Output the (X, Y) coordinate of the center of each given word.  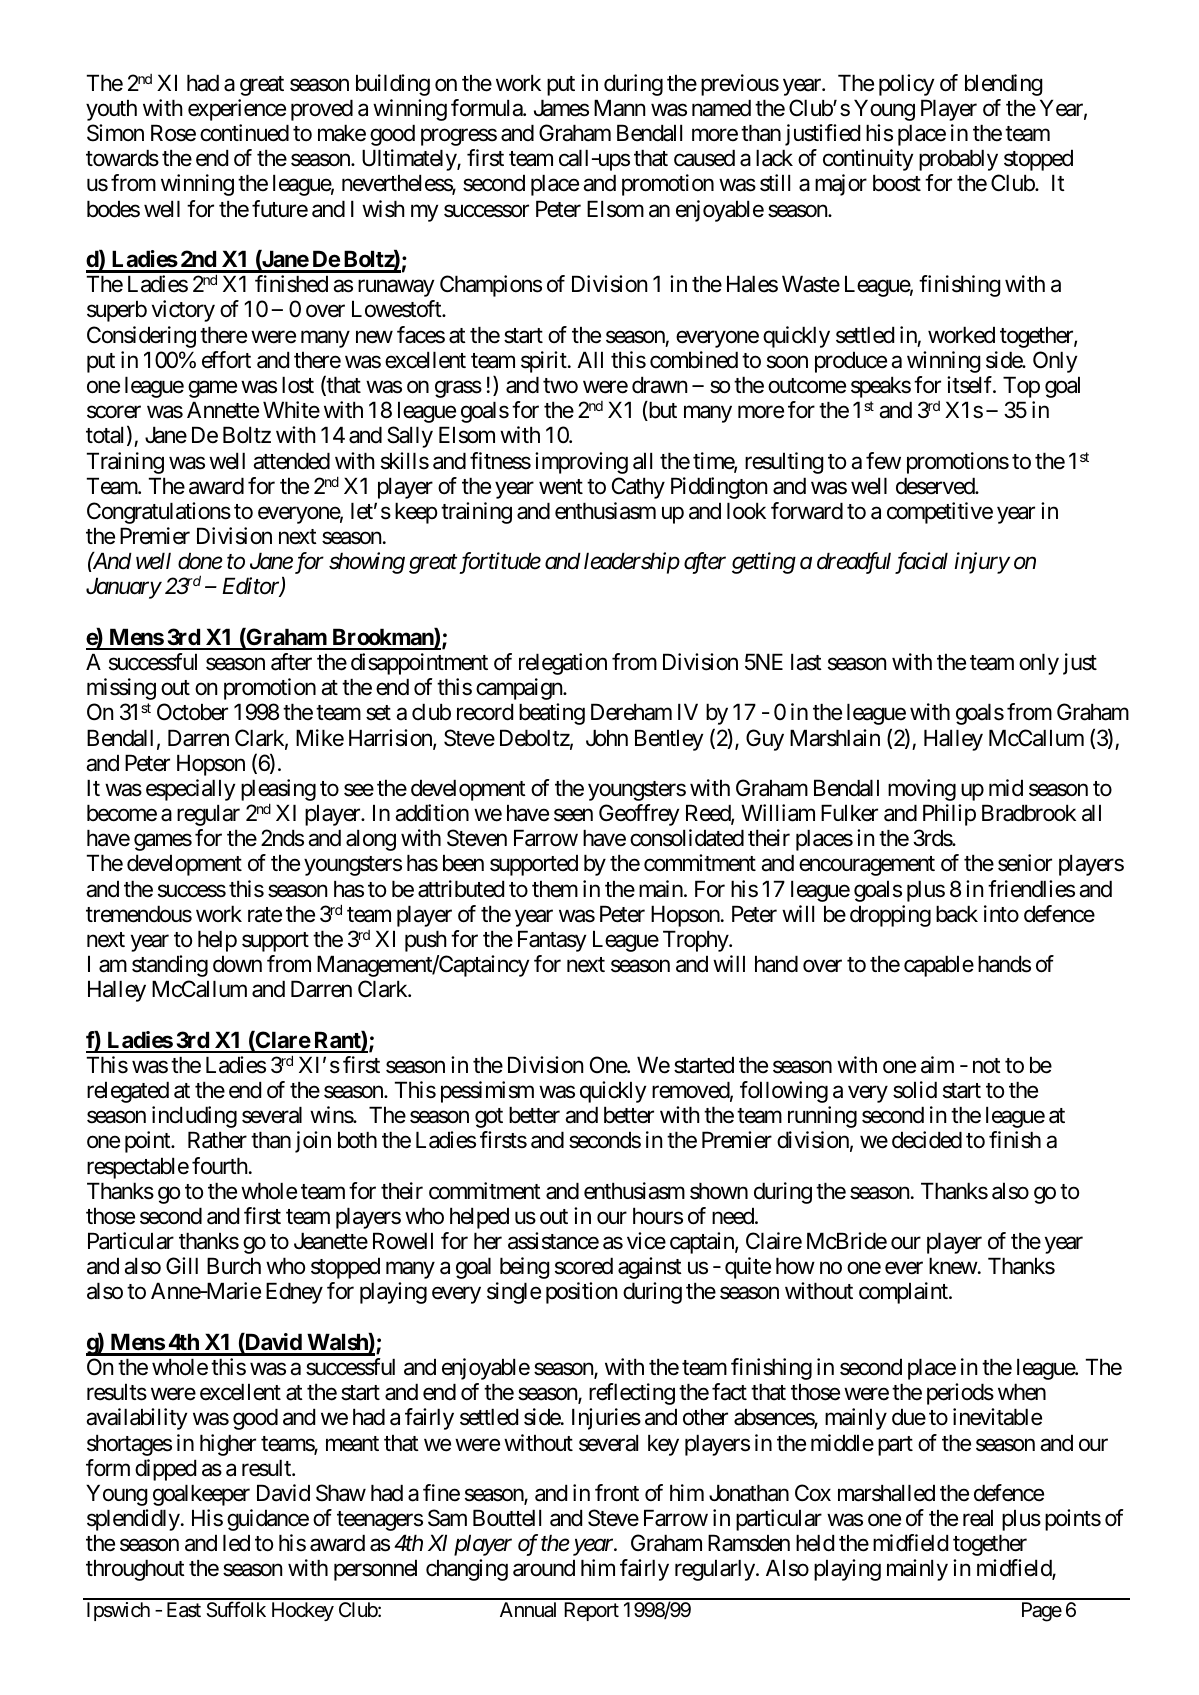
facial (921, 563)
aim (937, 1065)
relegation (563, 664)
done (200, 561)
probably (958, 160)
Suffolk (236, 1609)
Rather (217, 1140)
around (544, 1568)
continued (244, 133)
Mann (619, 108)
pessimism (487, 1092)
